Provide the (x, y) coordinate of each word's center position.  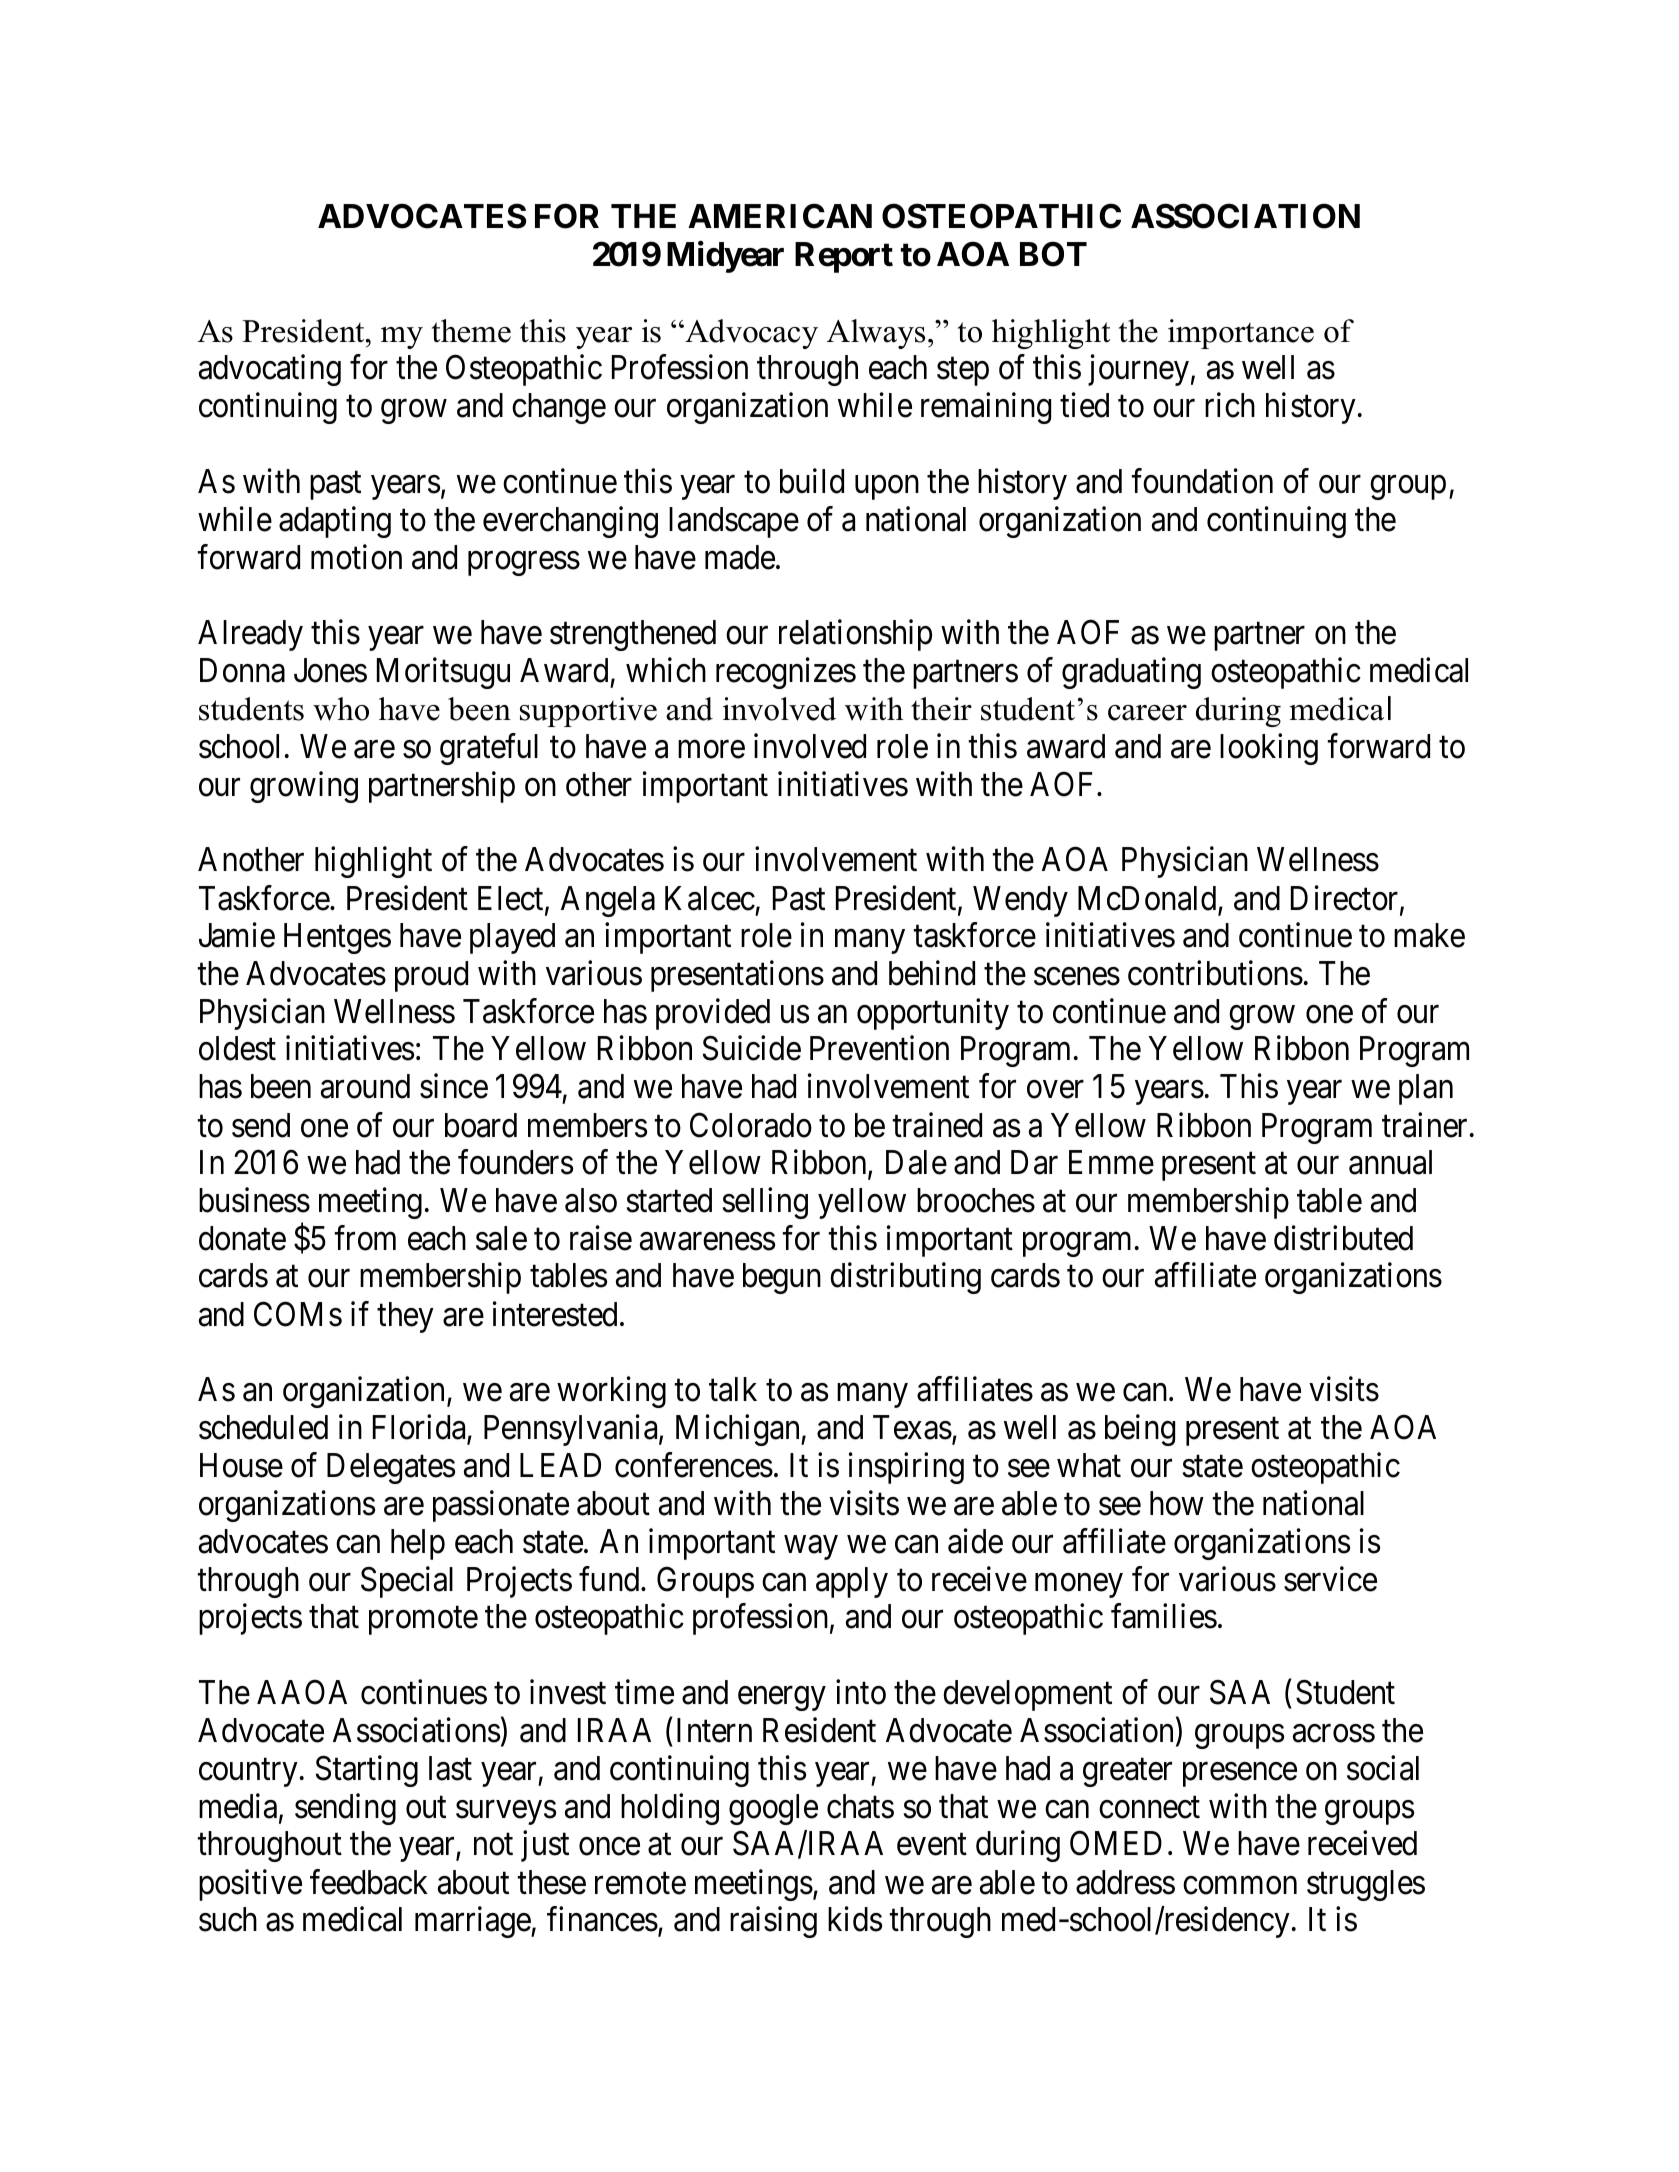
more (711, 750)
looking (1269, 749)
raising (773, 1922)
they (405, 1317)
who (341, 709)
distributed (1343, 1238)
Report (844, 257)
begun (782, 1278)
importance (1241, 334)
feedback (369, 1882)
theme (471, 331)
